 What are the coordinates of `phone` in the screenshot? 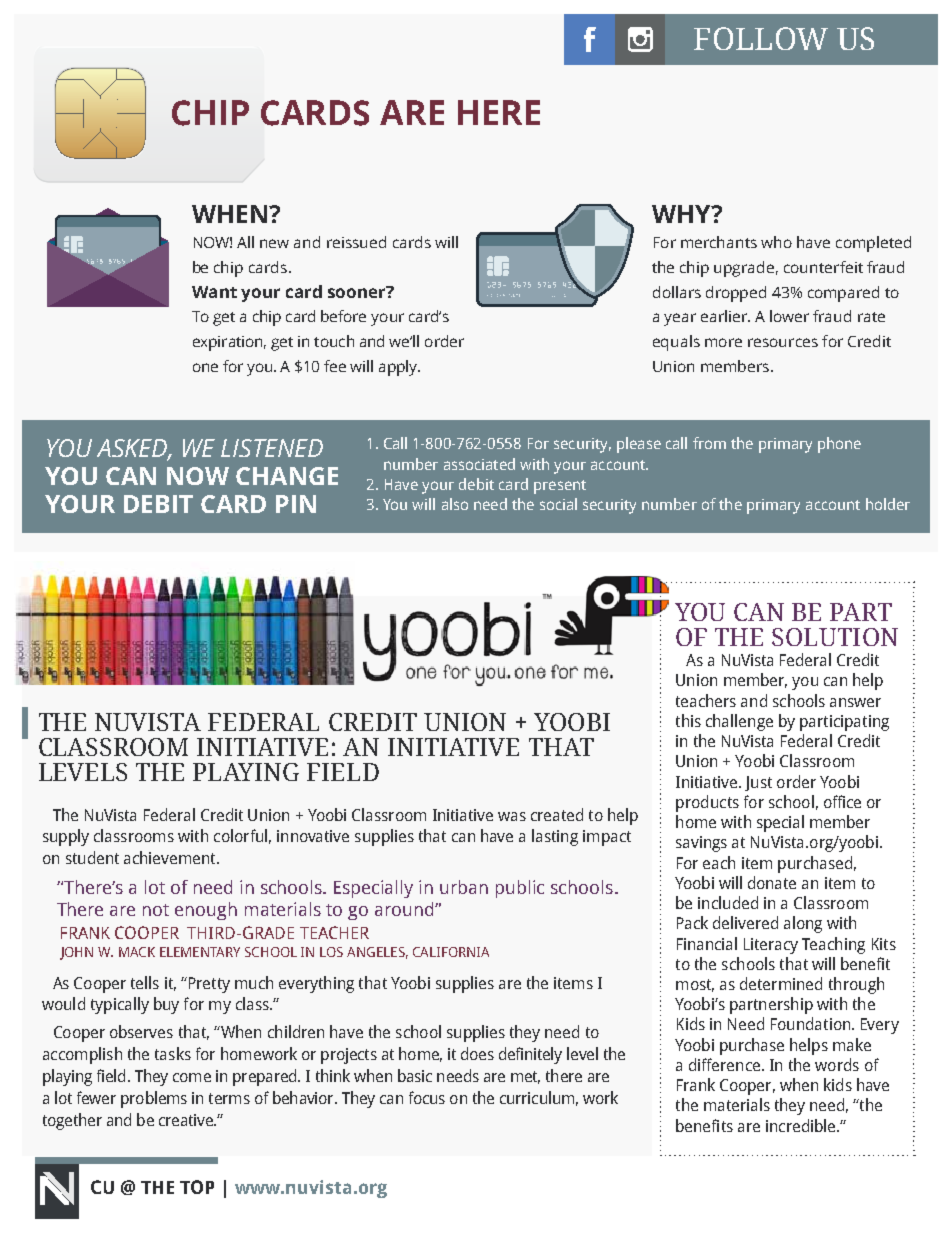 It's located at (839, 445).
